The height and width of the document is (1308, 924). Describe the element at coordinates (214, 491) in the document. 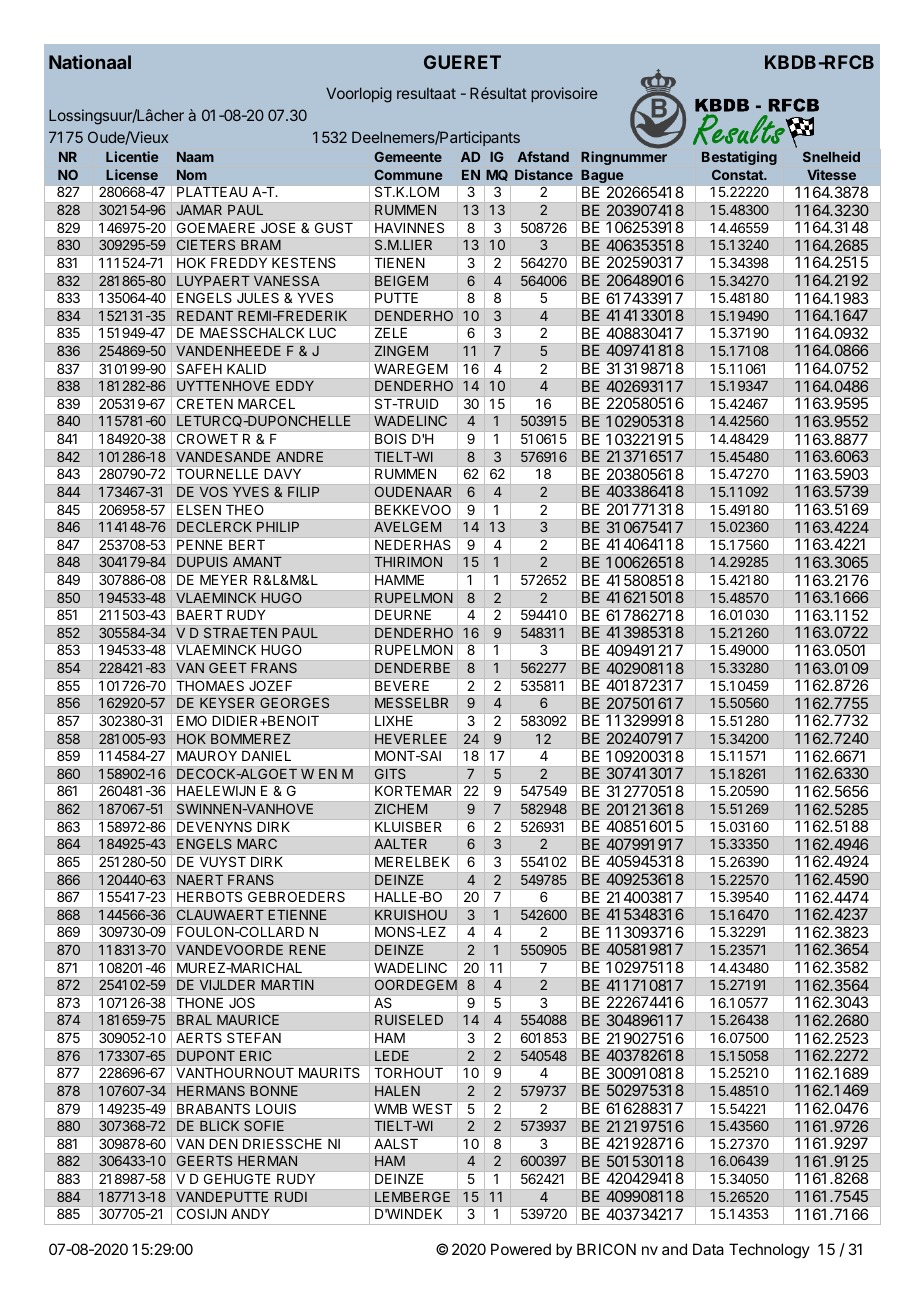

I see `VOS` at that location.
